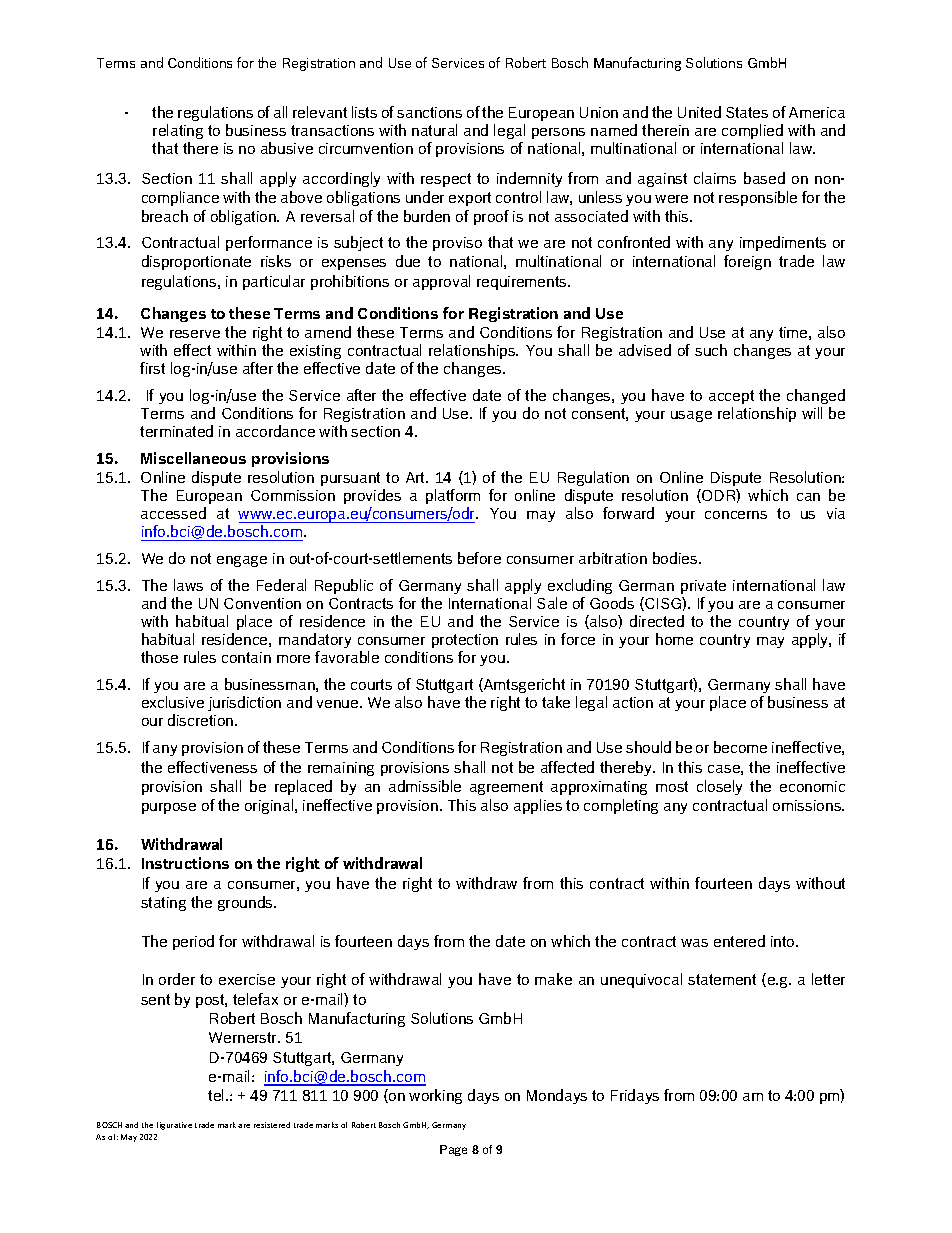 The width and height of the page is (952, 1233). Describe the element at coordinates (719, 787) in the page. I see `closely` at that location.
